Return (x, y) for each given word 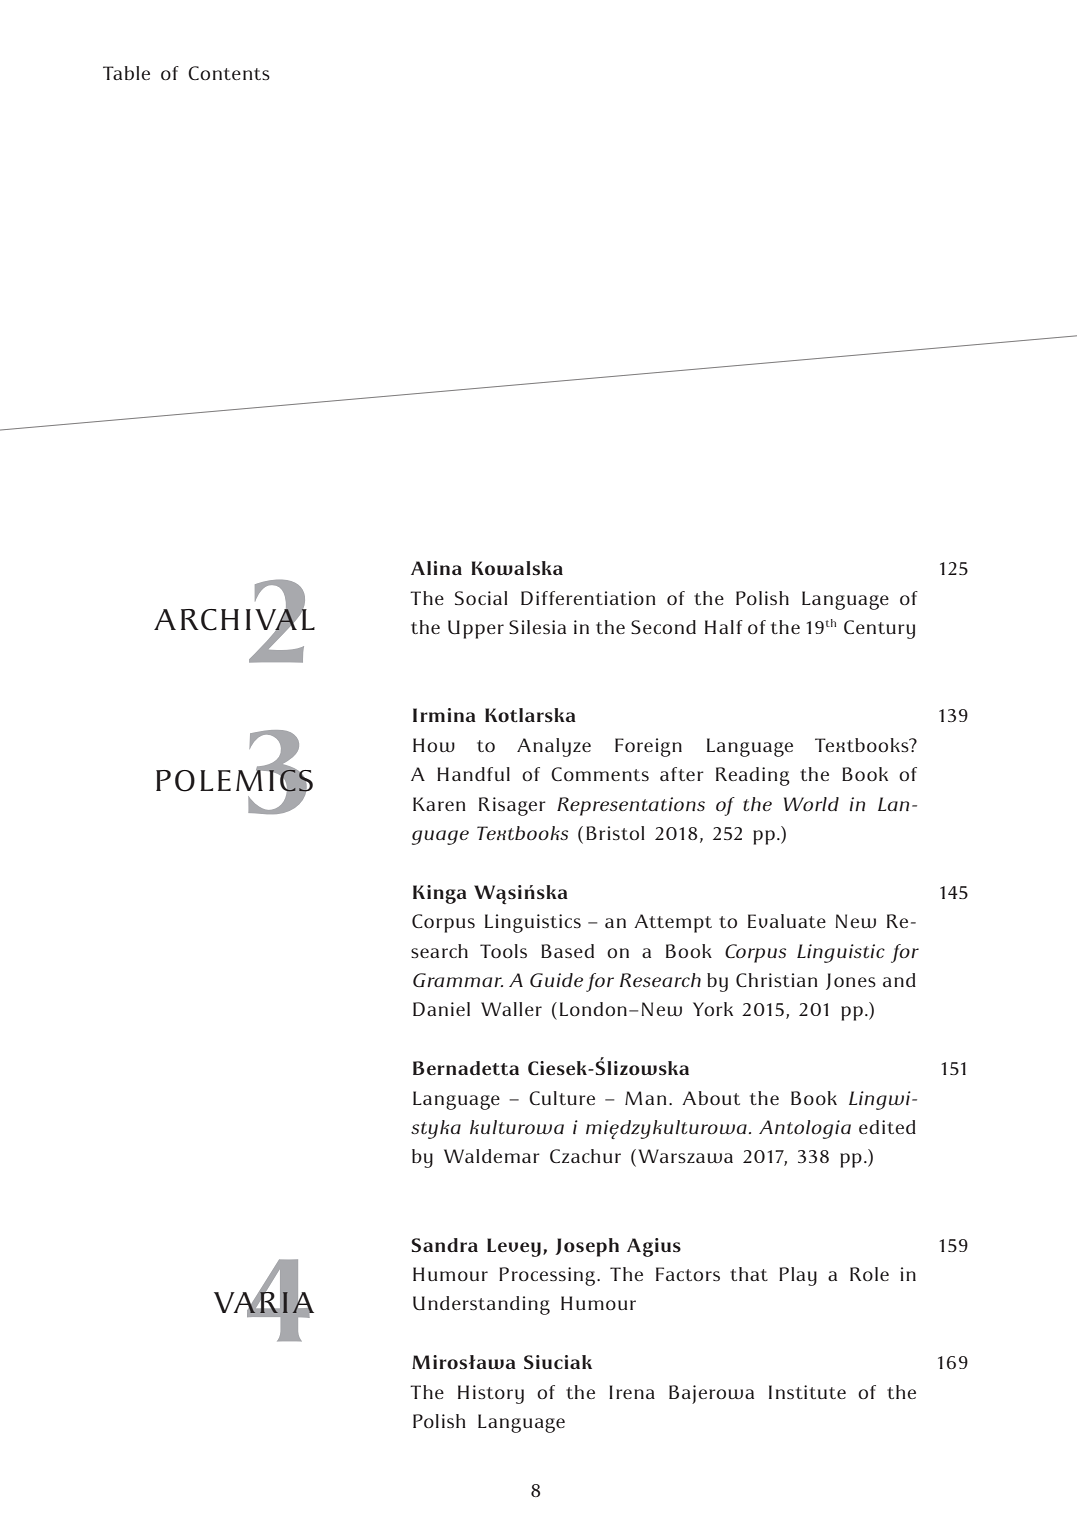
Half (724, 627)
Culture (562, 1098)
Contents (229, 73)
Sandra (445, 1245)
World (811, 804)
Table (126, 73)
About (711, 1098)
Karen (439, 804)
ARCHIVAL (234, 619)
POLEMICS (234, 780)
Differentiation (588, 598)
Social (481, 598)
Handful (473, 774)
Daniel (441, 1009)
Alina (436, 568)
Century (879, 629)
